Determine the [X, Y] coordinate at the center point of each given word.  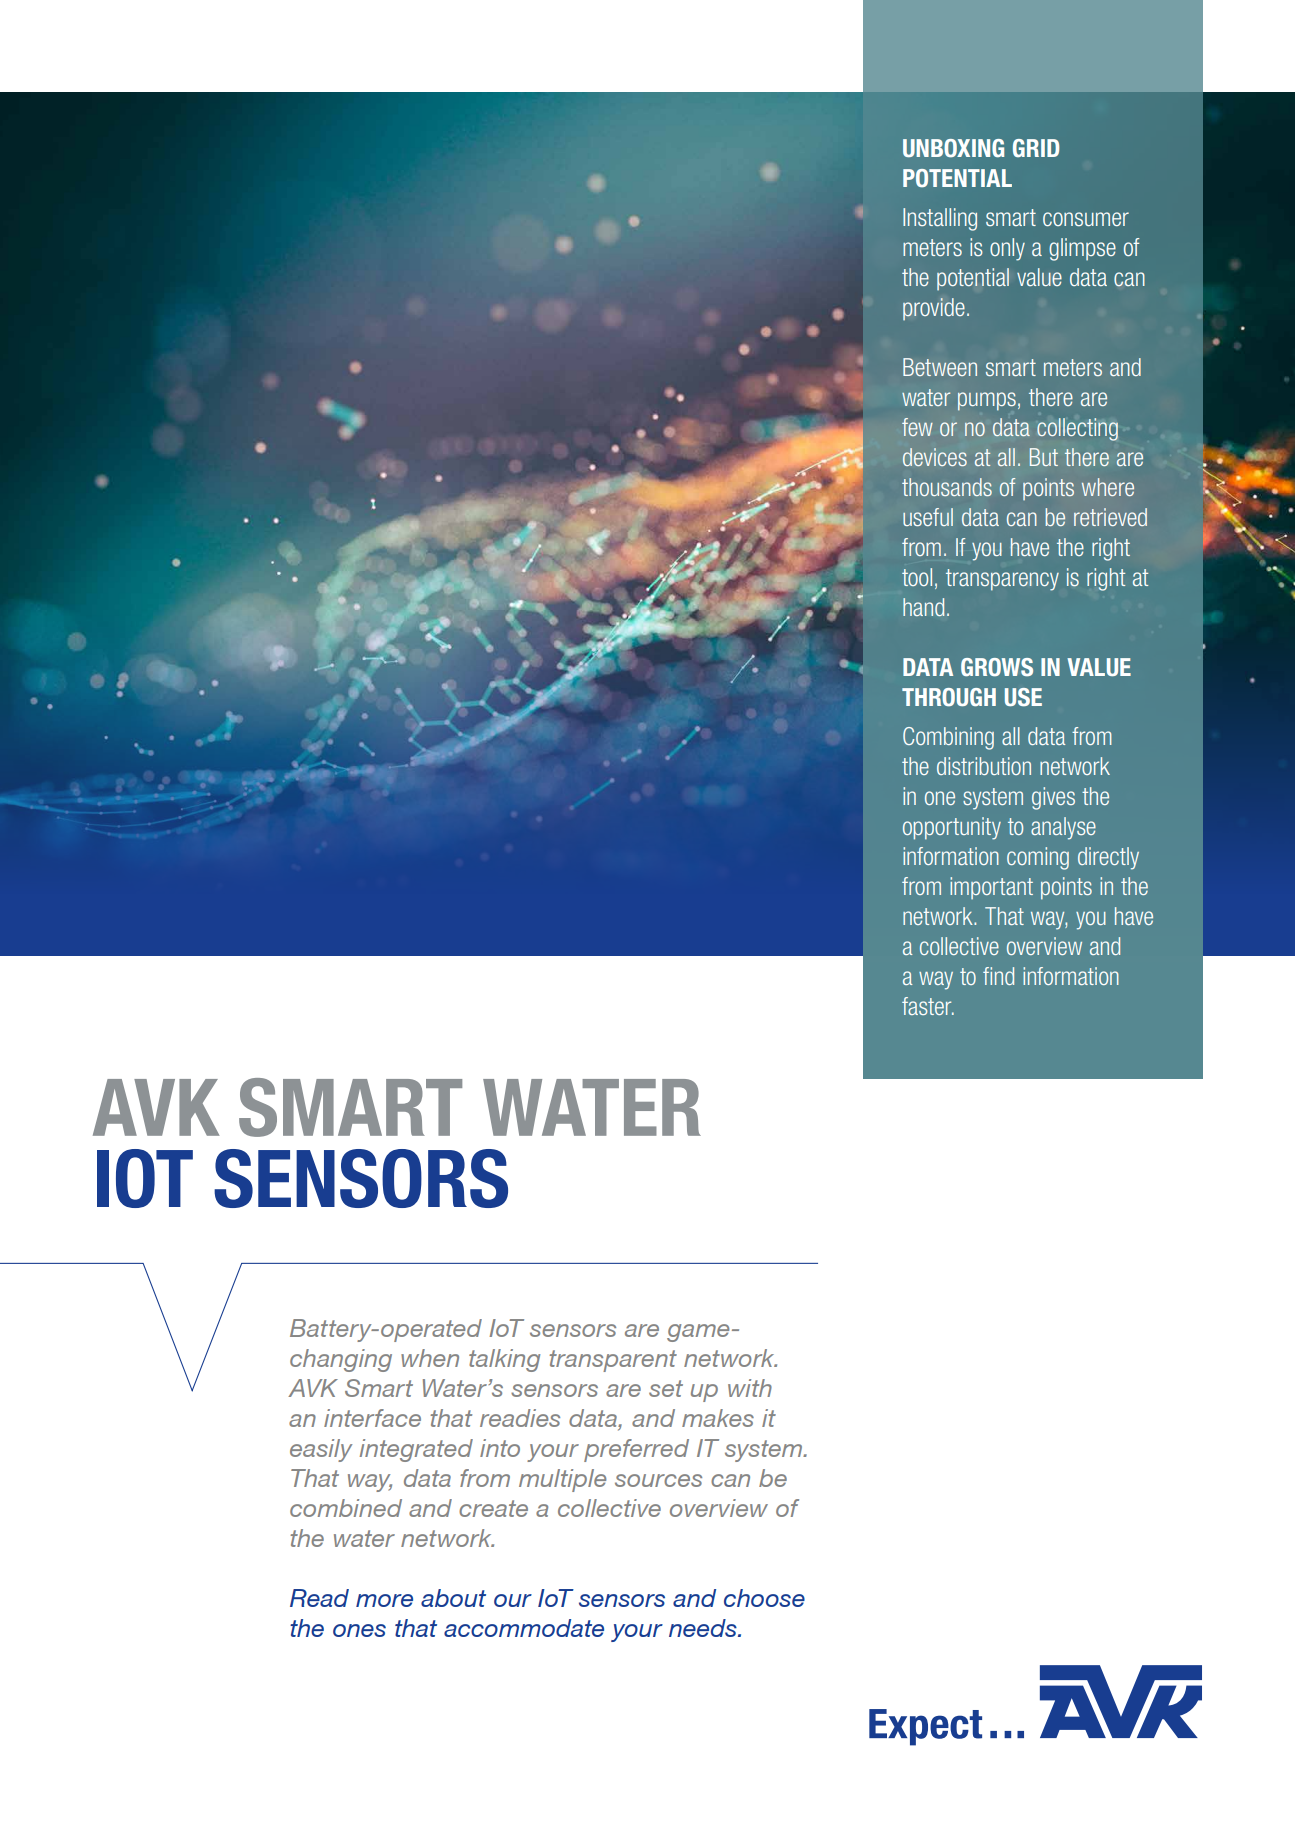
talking [504, 1360]
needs [704, 1628]
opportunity [952, 828]
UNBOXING [953, 148]
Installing [940, 219]
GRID [1036, 148]
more [384, 1600]
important [991, 888]
